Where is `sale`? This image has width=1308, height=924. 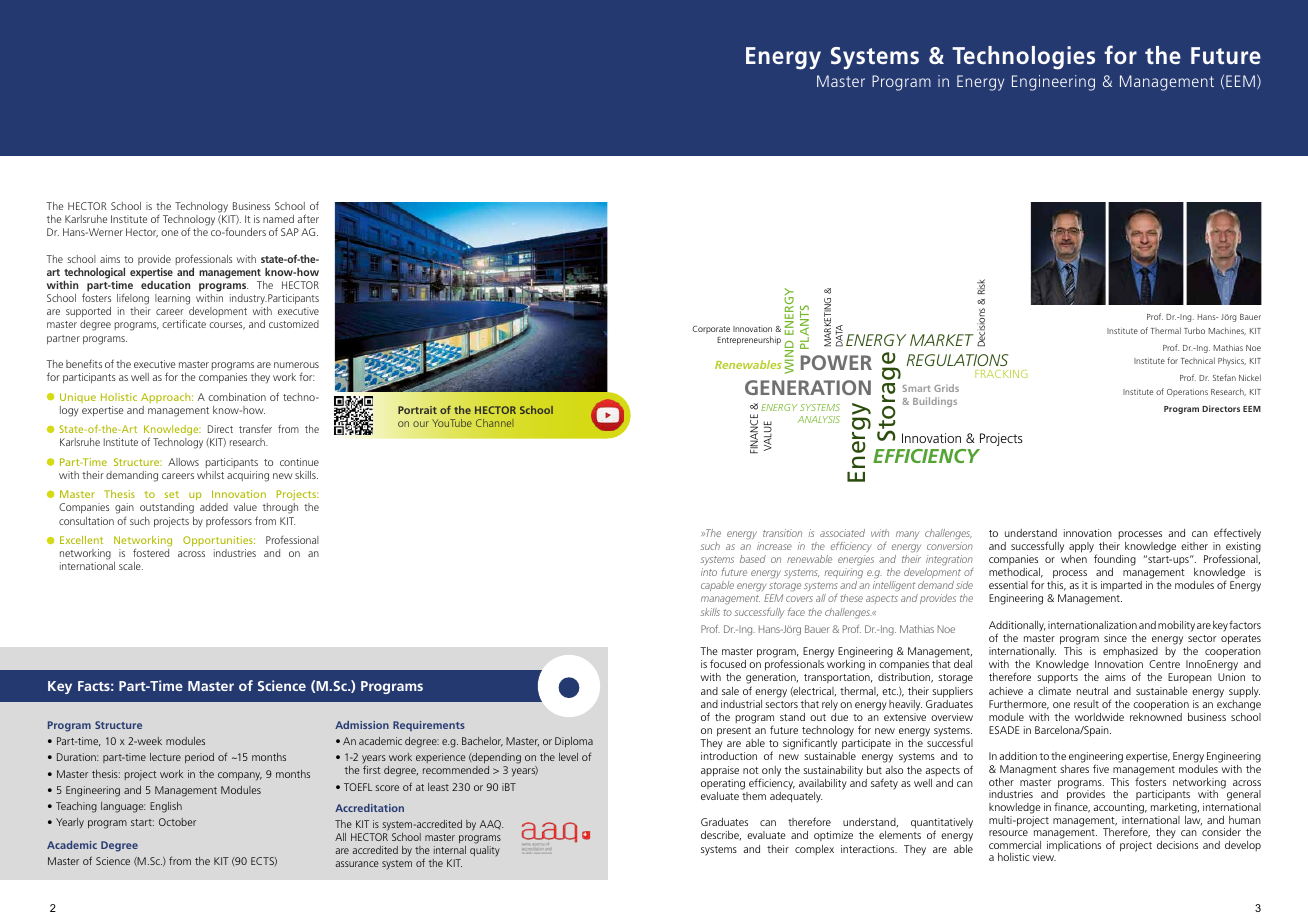 sale is located at coordinates (730, 691).
